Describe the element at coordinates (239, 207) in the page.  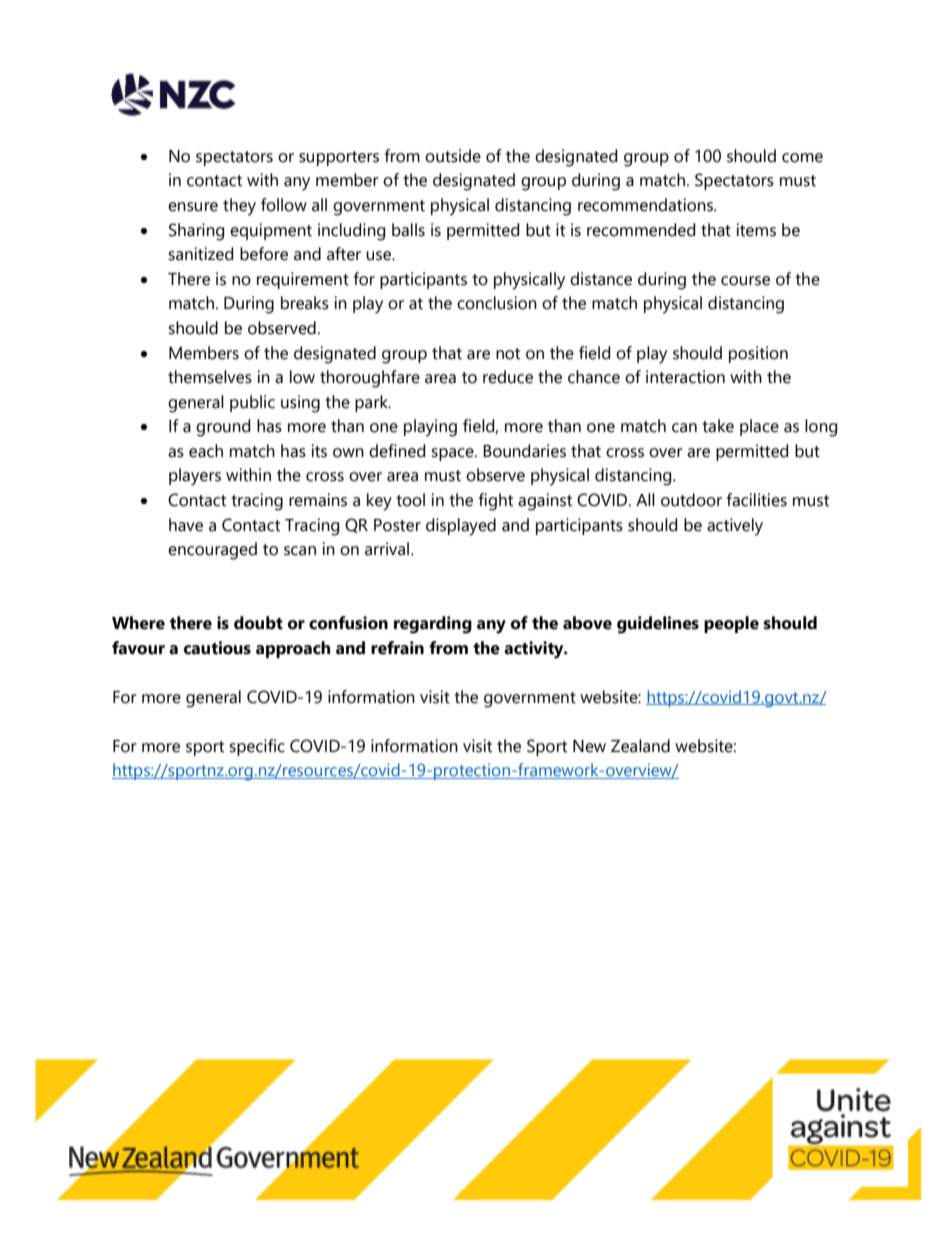
I see `they` at that location.
